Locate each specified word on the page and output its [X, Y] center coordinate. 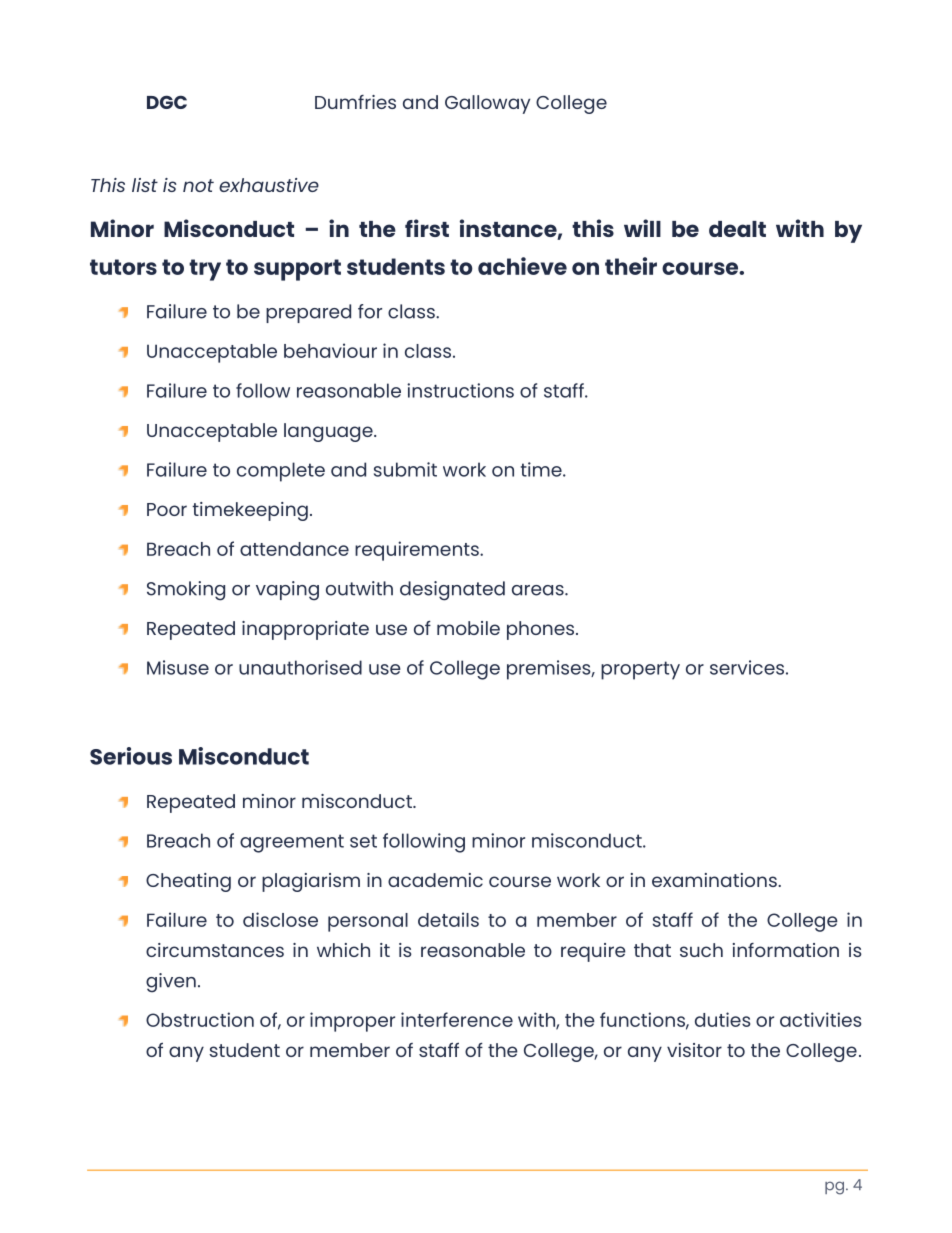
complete [281, 472]
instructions [460, 390]
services [747, 667]
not [198, 185]
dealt [737, 229]
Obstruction [200, 1019]
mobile [468, 628]
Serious [131, 756]
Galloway [487, 104]
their [631, 266]
